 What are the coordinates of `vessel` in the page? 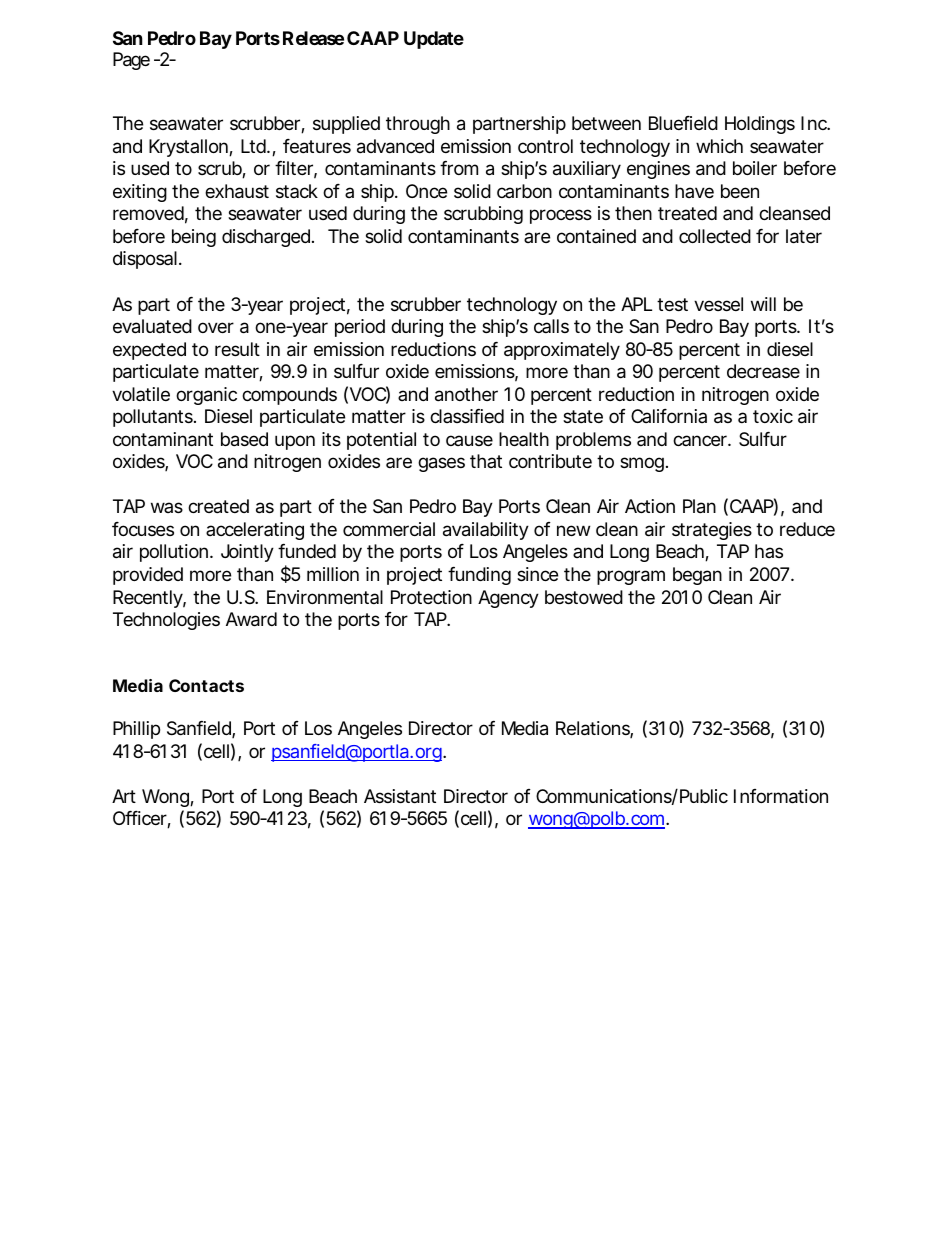 It's located at (718, 304).
